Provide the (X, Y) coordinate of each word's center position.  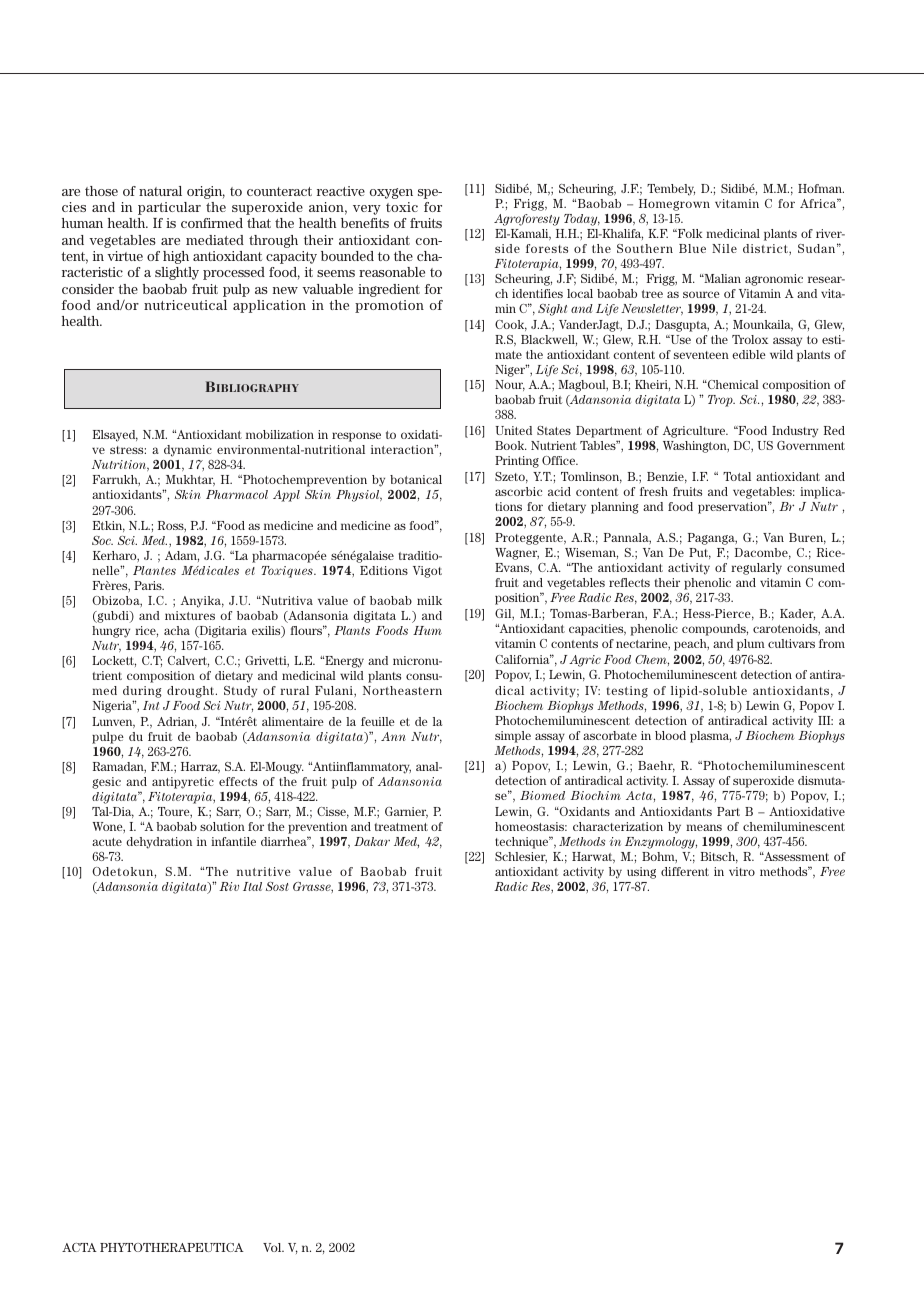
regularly (756, 569)
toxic (402, 207)
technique (523, 842)
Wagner (517, 554)
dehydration (159, 843)
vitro (742, 871)
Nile (724, 248)
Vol (273, 1247)
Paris (149, 585)
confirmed (212, 223)
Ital (252, 886)
